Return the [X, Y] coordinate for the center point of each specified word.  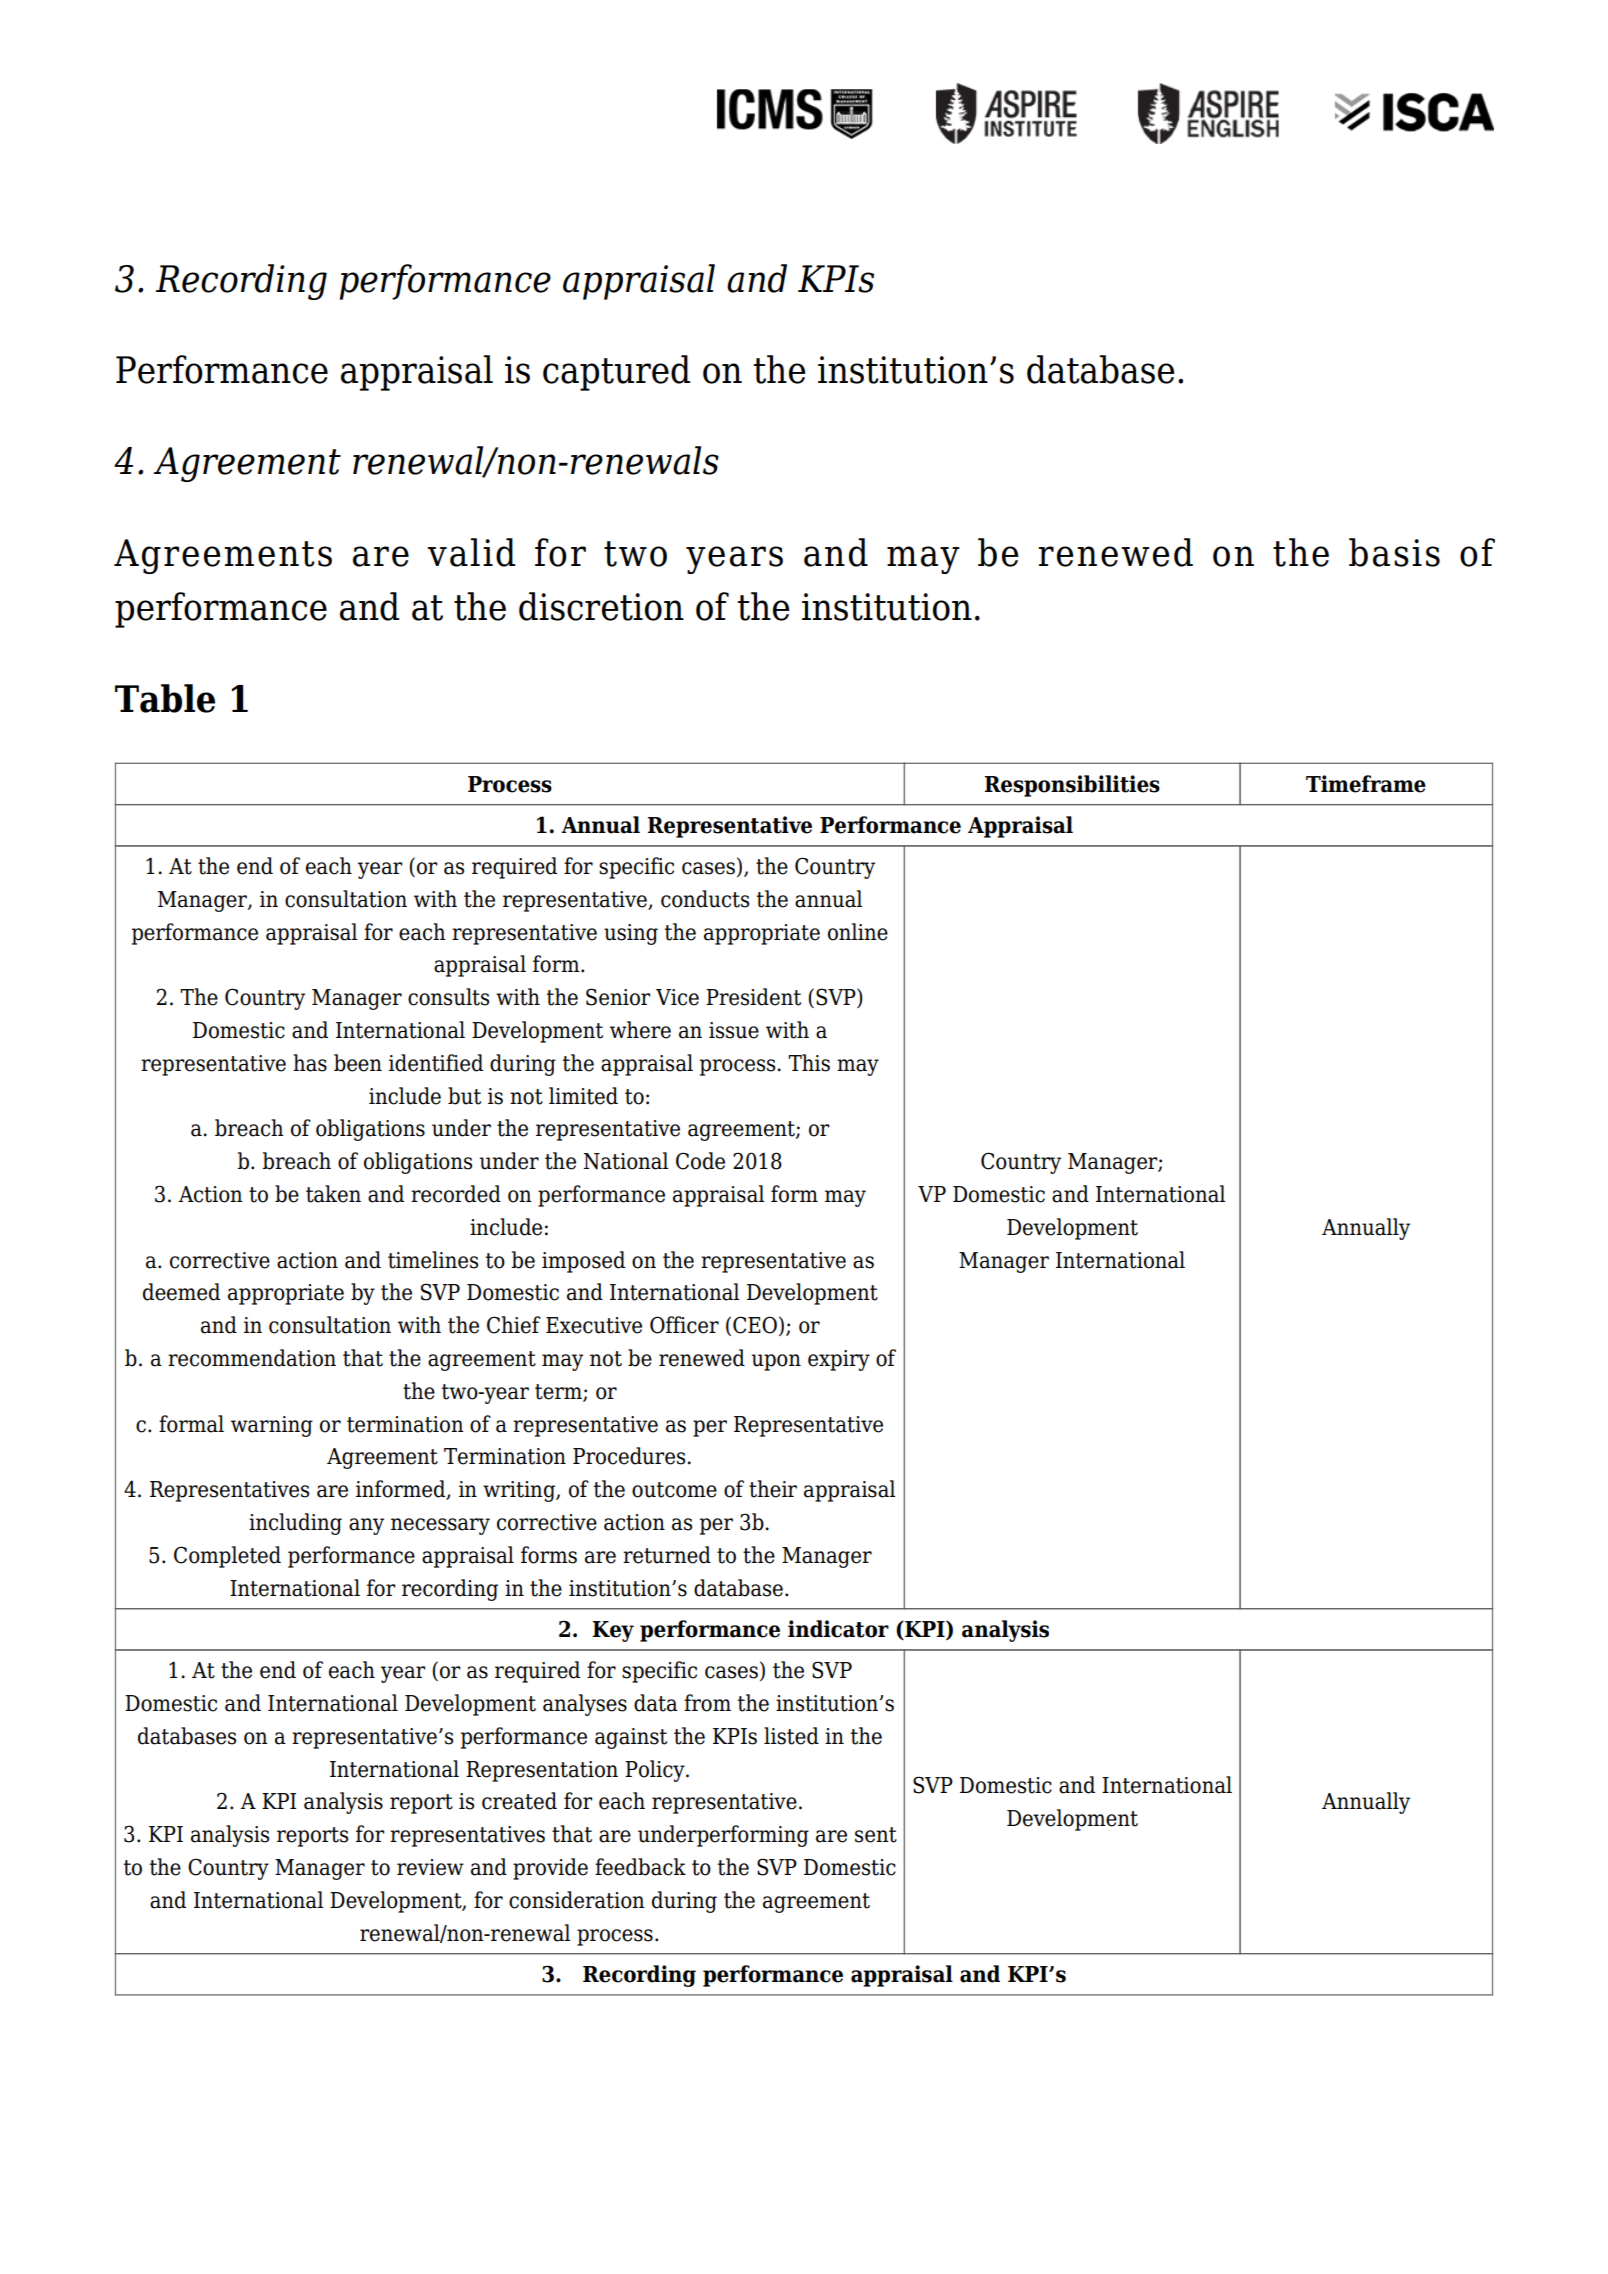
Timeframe [1366, 784]
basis [1394, 552]
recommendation [252, 1358]
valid [471, 552]
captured [616, 373]
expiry [839, 1360]
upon [776, 1362]
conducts [705, 899]
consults [448, 997]
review [430, 1867]
